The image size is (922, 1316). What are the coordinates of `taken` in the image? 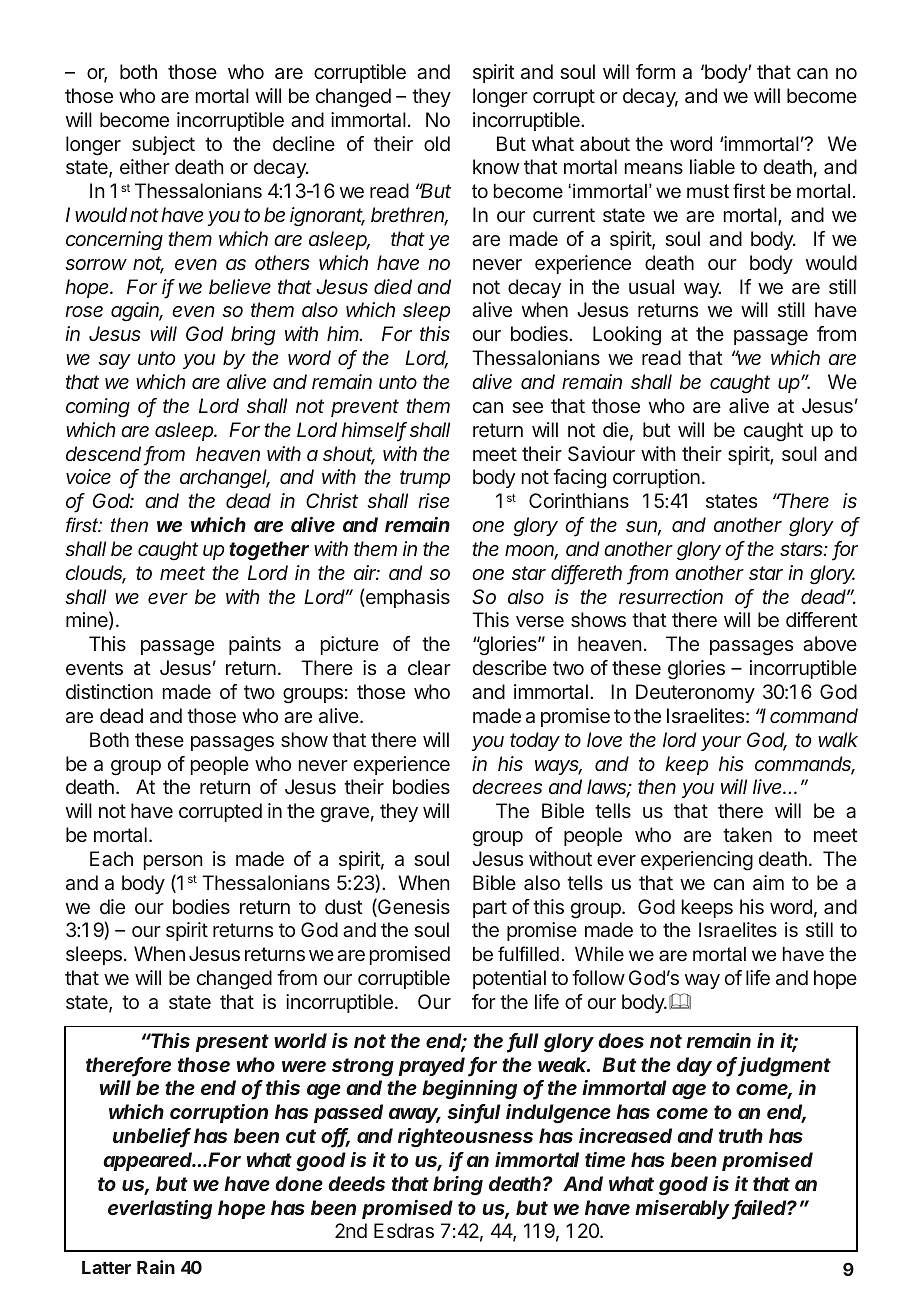 It's located at (747, 834).
